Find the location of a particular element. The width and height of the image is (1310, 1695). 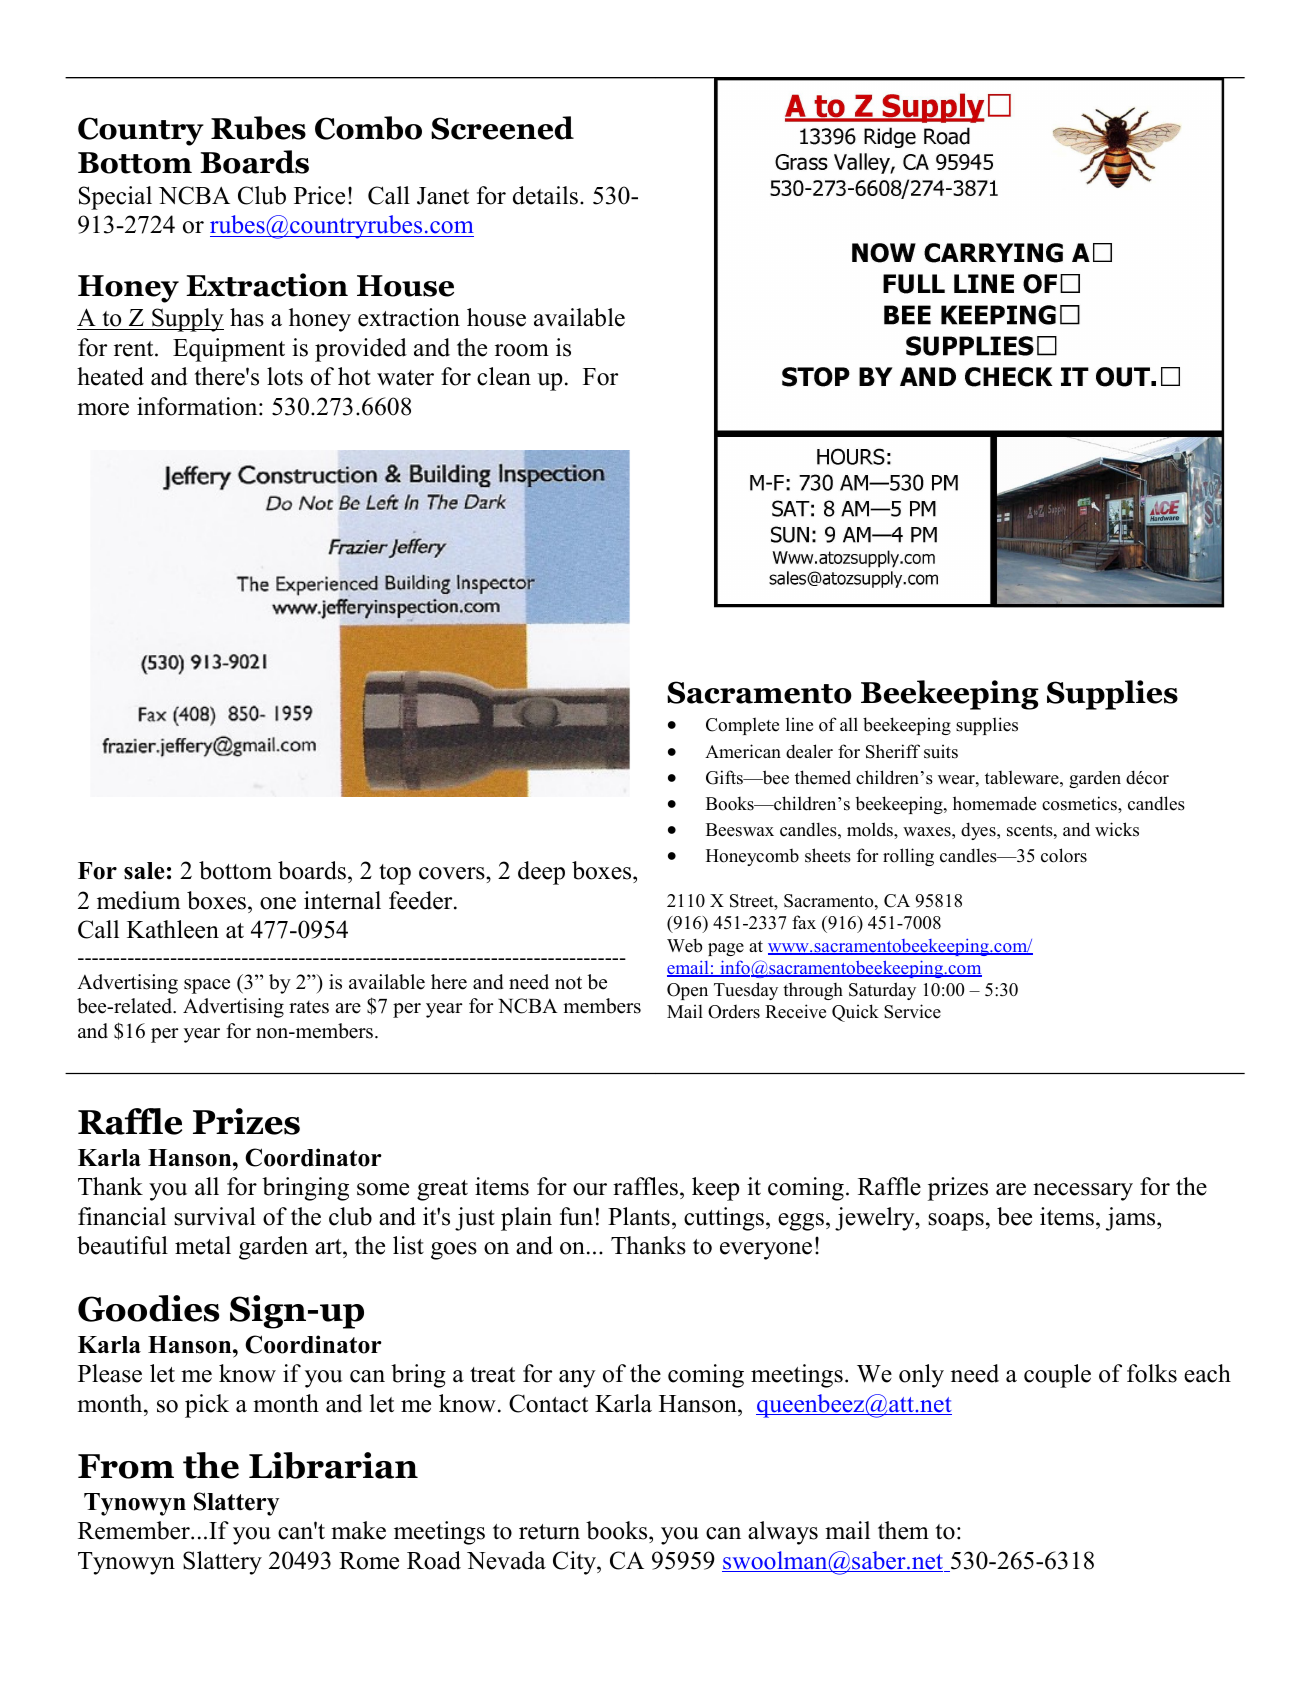

details is located at coordinates (545, 195).
